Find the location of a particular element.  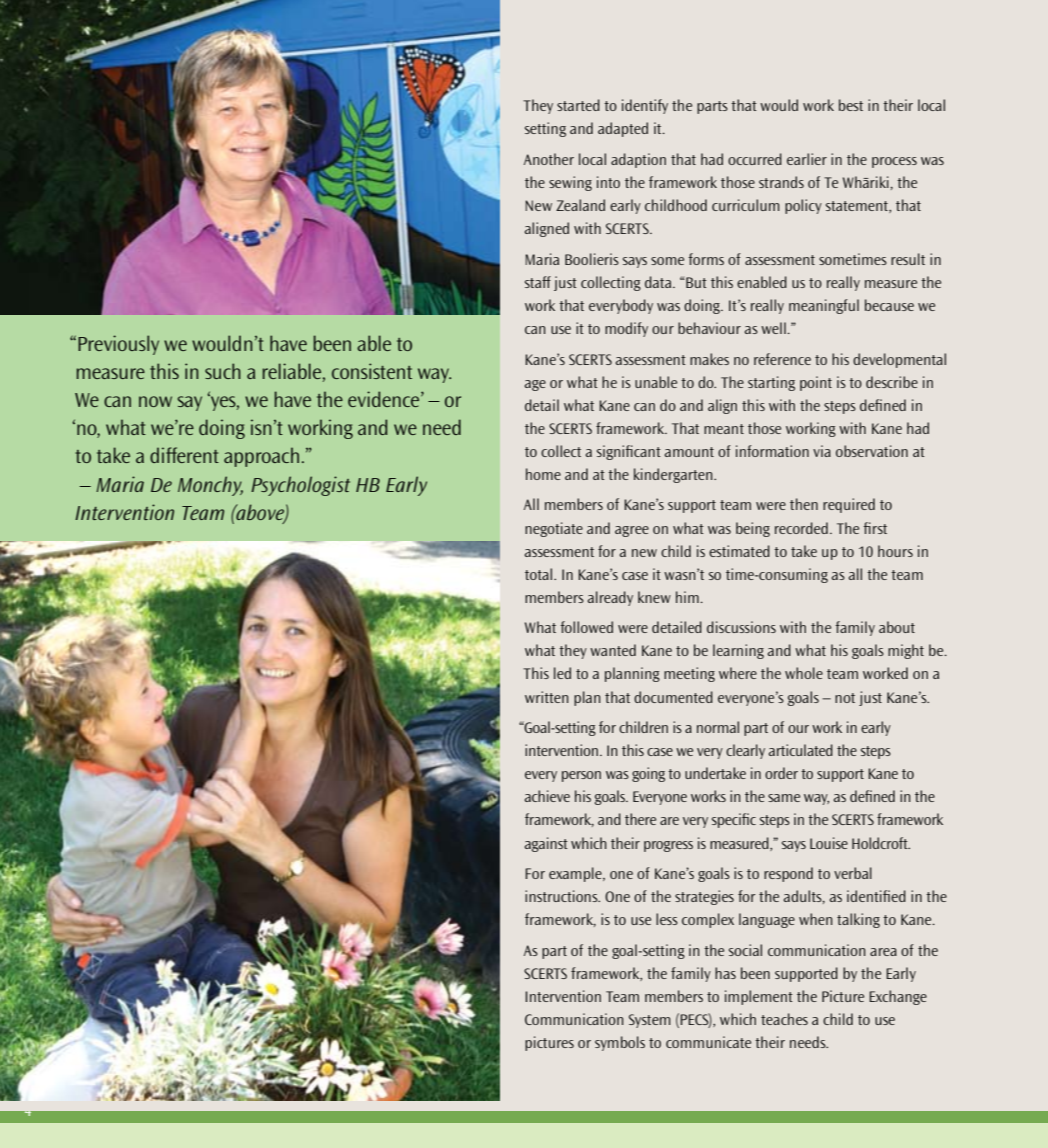

person is located at coordinates (581, 776).
